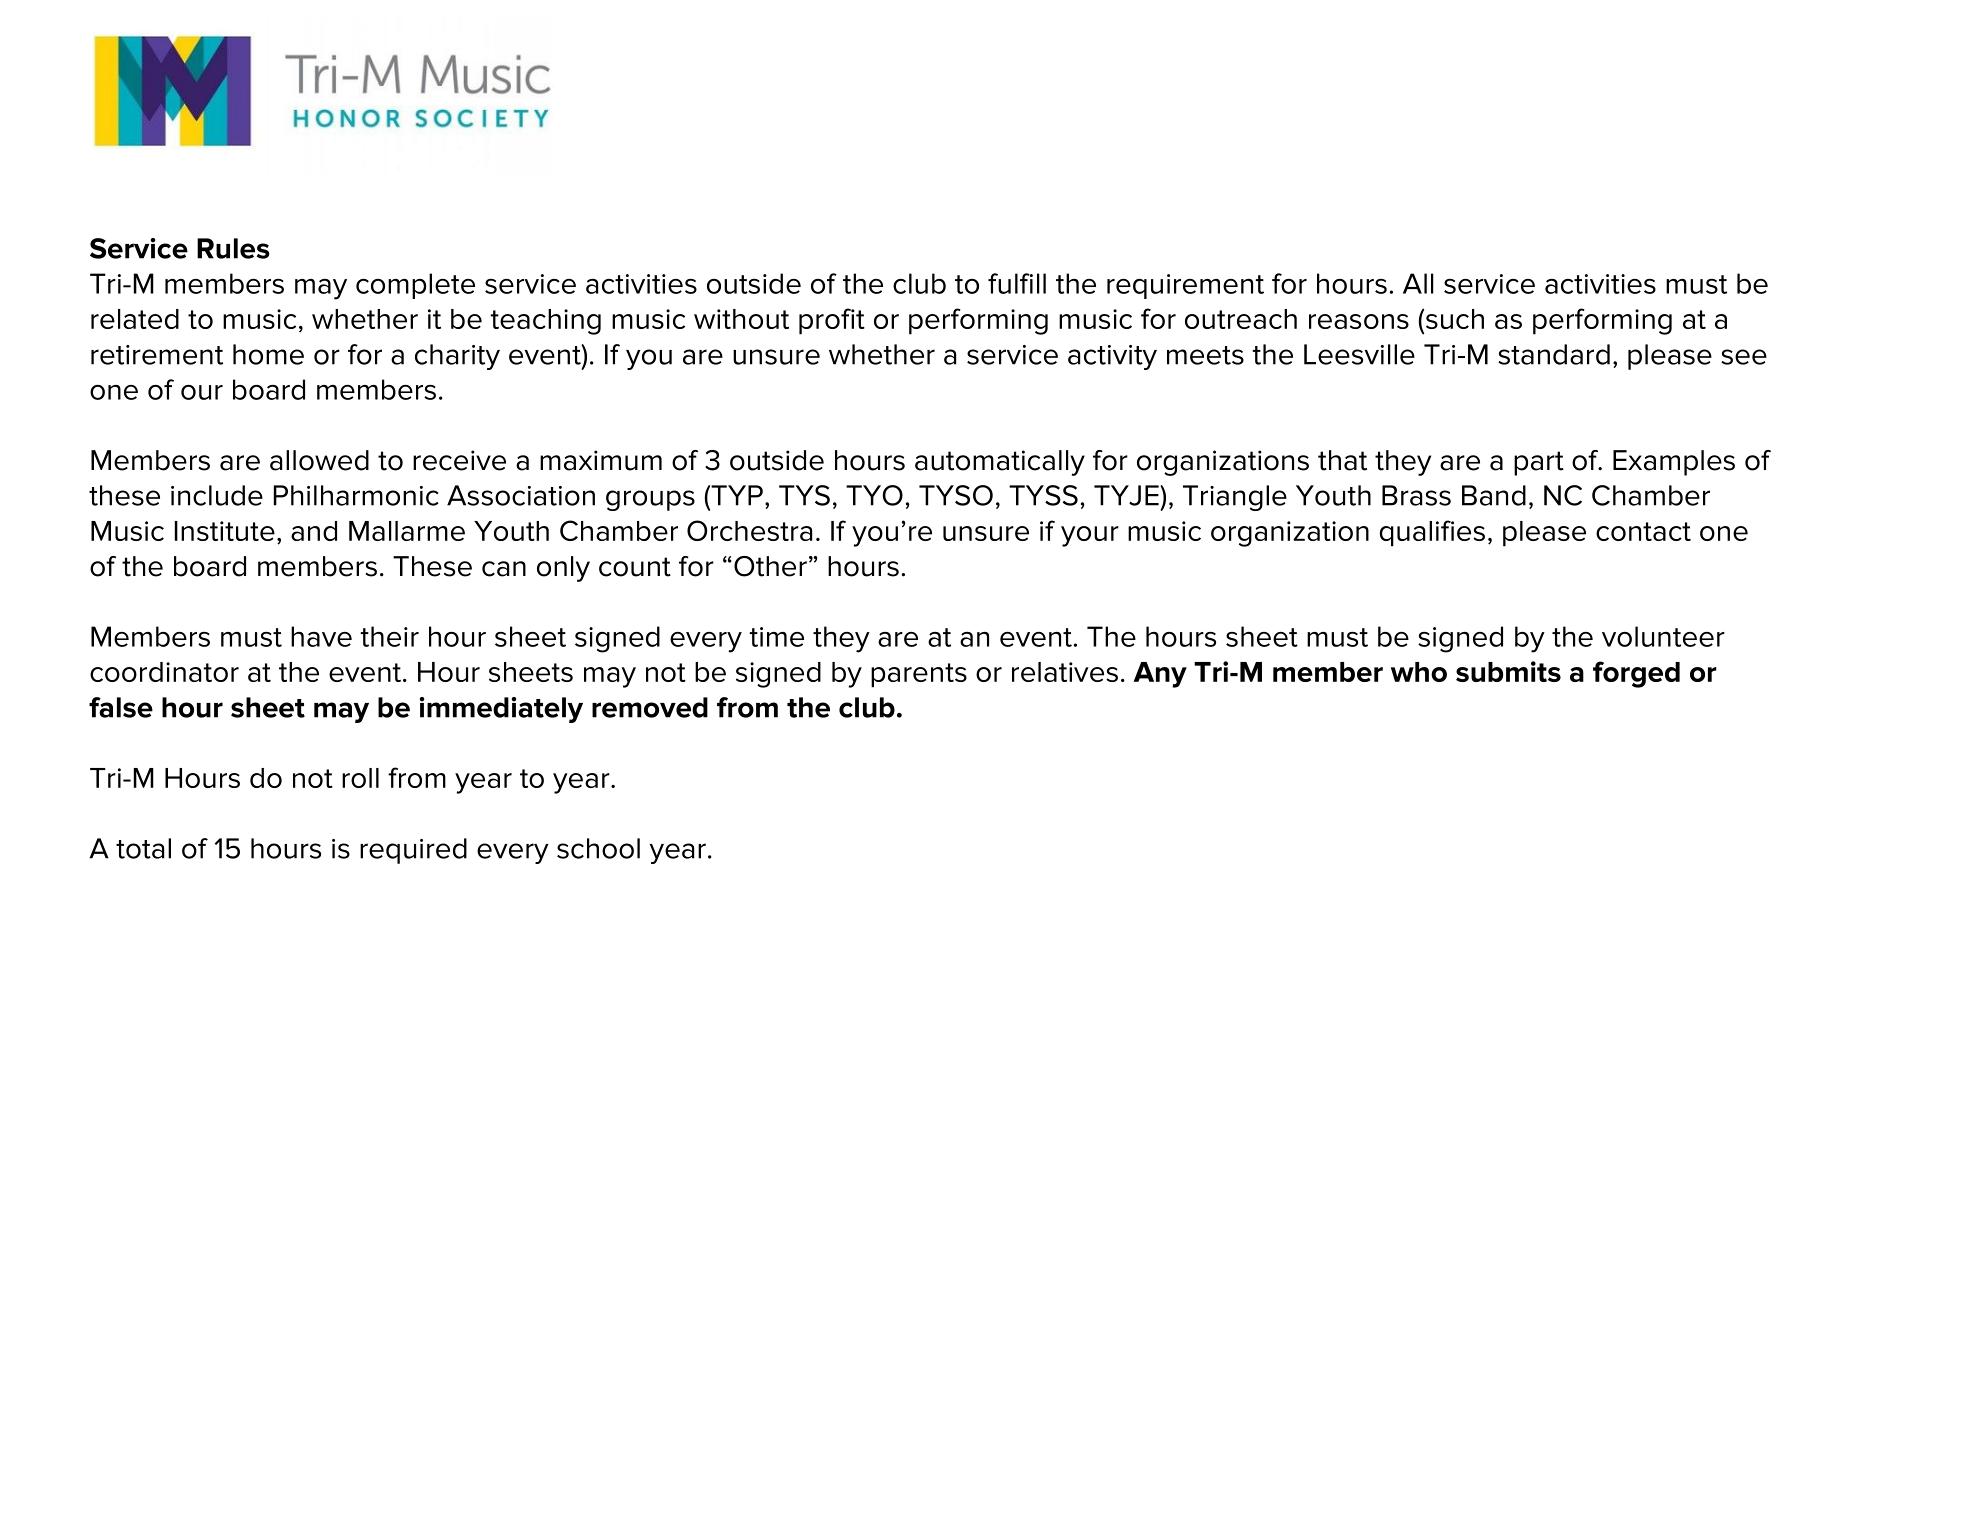 The height and width of the screenshot is (1516, 1961). I want to click on standard, so click(1554, 354).
